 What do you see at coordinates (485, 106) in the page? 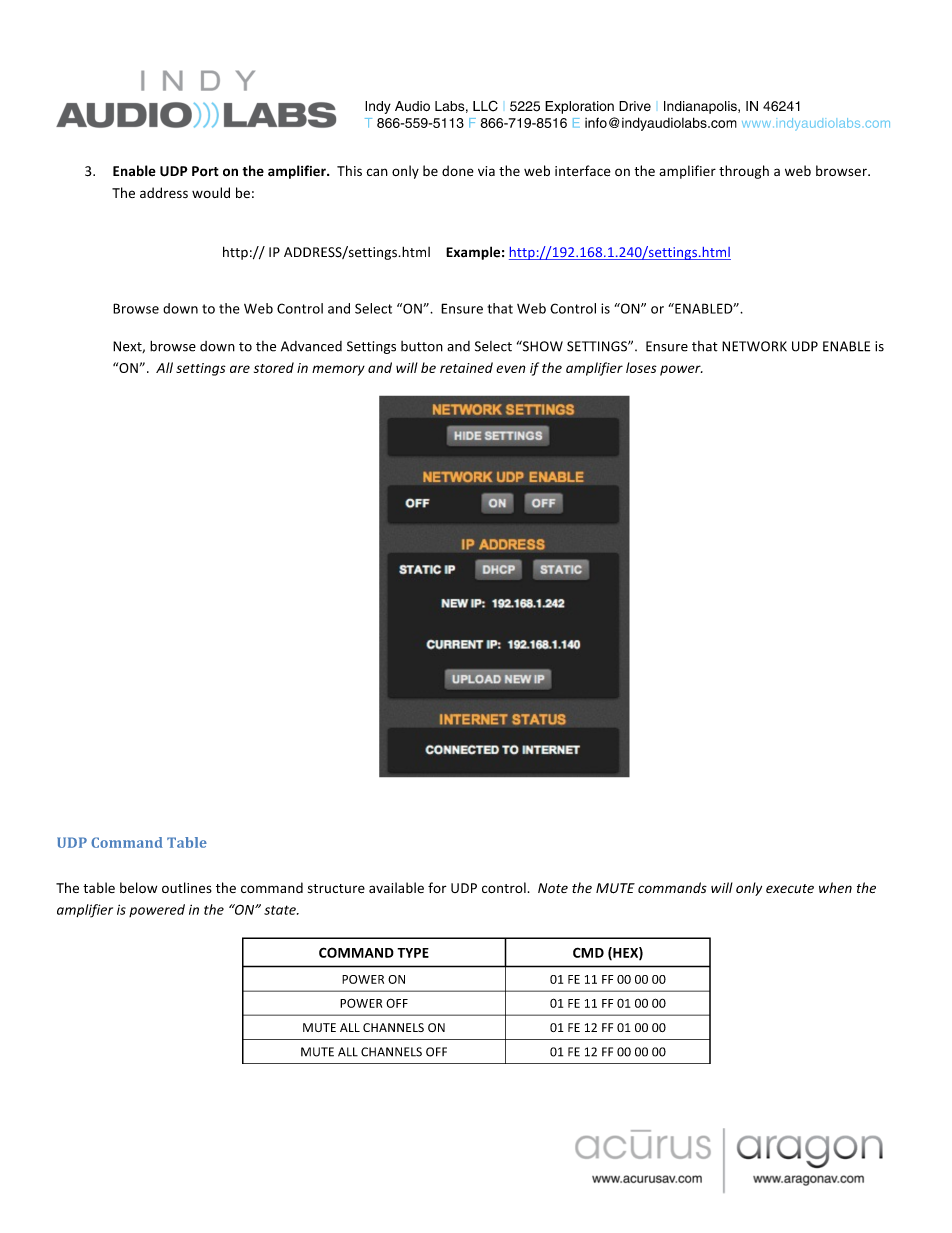
I see `LLC` at bounding box center [485, 106].
